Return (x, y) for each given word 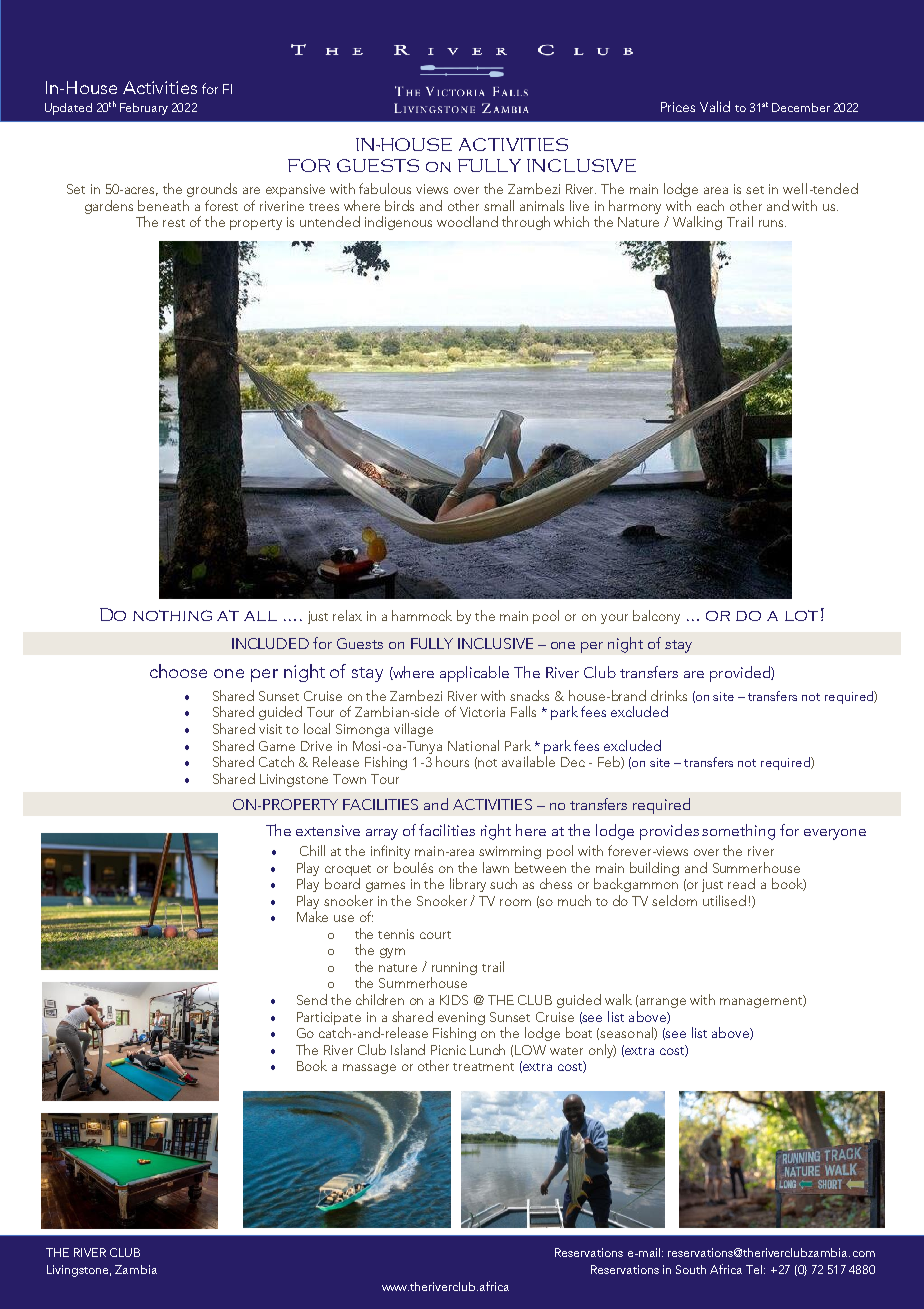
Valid (715, 106)
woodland (467, 221)
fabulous (385, 188)
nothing (172, 615)
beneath (163, 205)
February (144, 109)
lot (801, 615)
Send (312, 999)
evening (461, 1018)
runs (772, 223)
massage (369, 1069)
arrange (663, 1003)
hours (452, 761)
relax (347, 615)
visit (270, 729)
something (738, 832)
